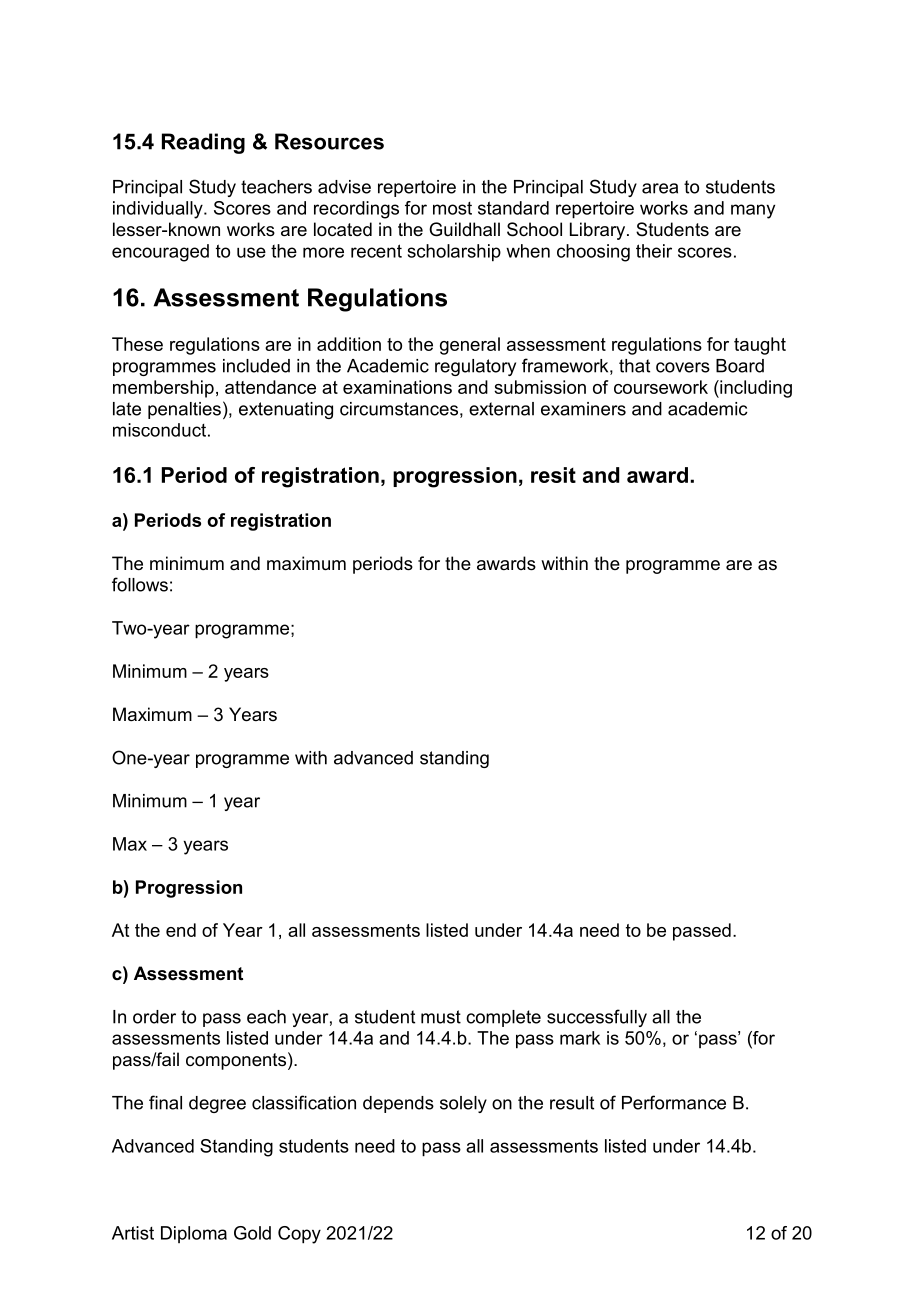 The image size is (924, 1308). I want to click on most, so click(452, 208).
